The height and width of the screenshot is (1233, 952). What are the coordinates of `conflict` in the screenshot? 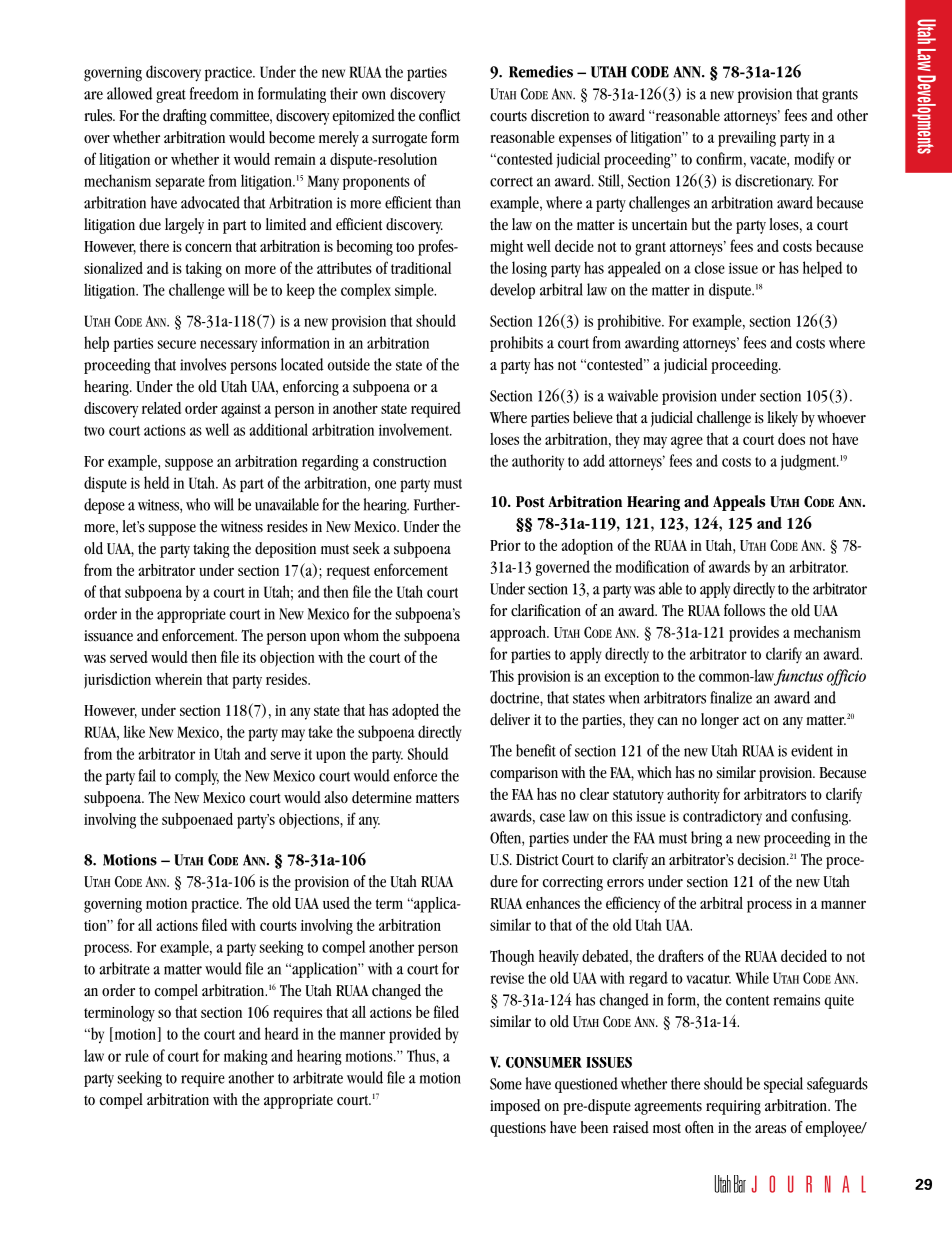 It's located at (439, 115).
